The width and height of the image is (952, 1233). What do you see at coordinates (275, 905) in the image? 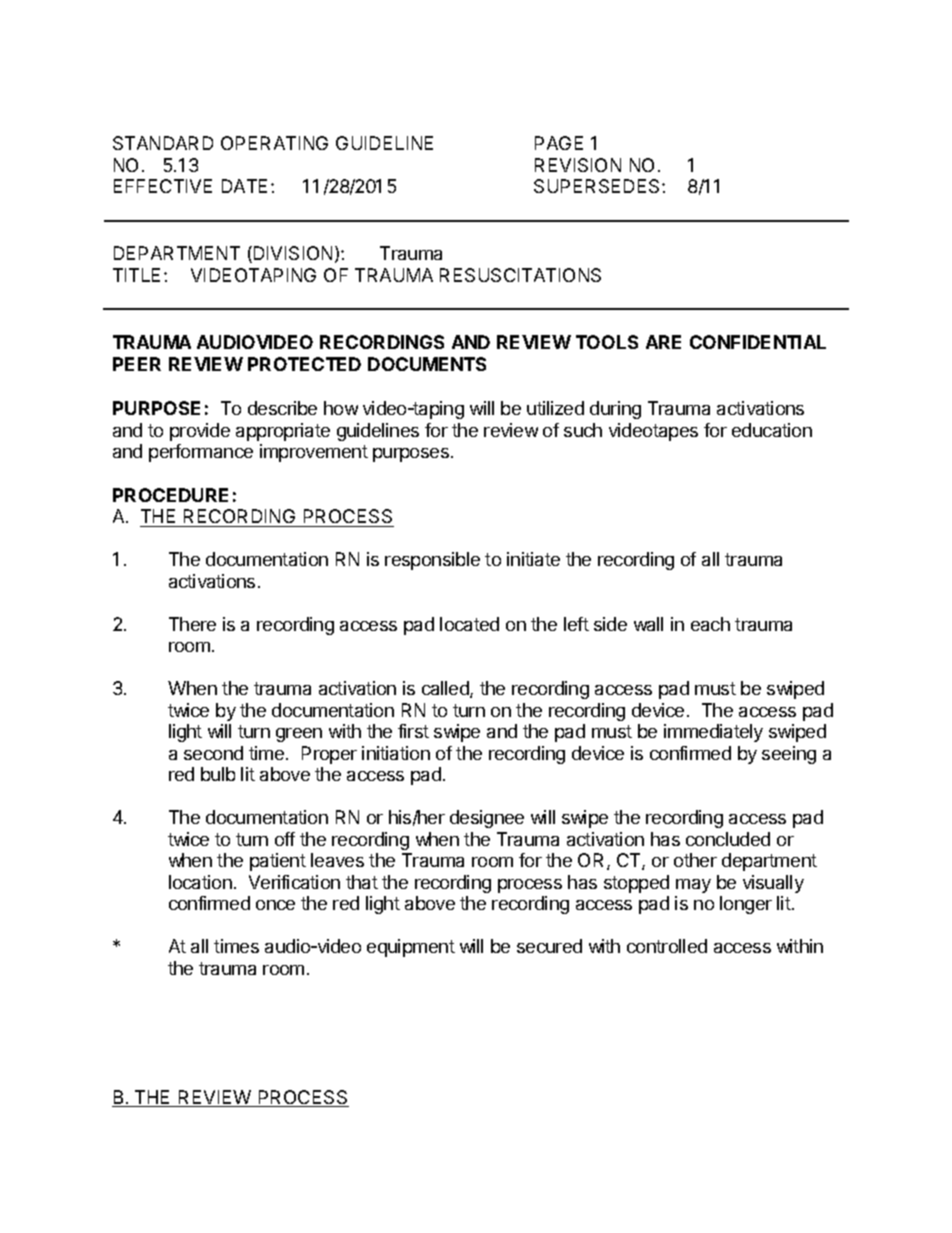
I see `once` at bounding box center [275, 905].
